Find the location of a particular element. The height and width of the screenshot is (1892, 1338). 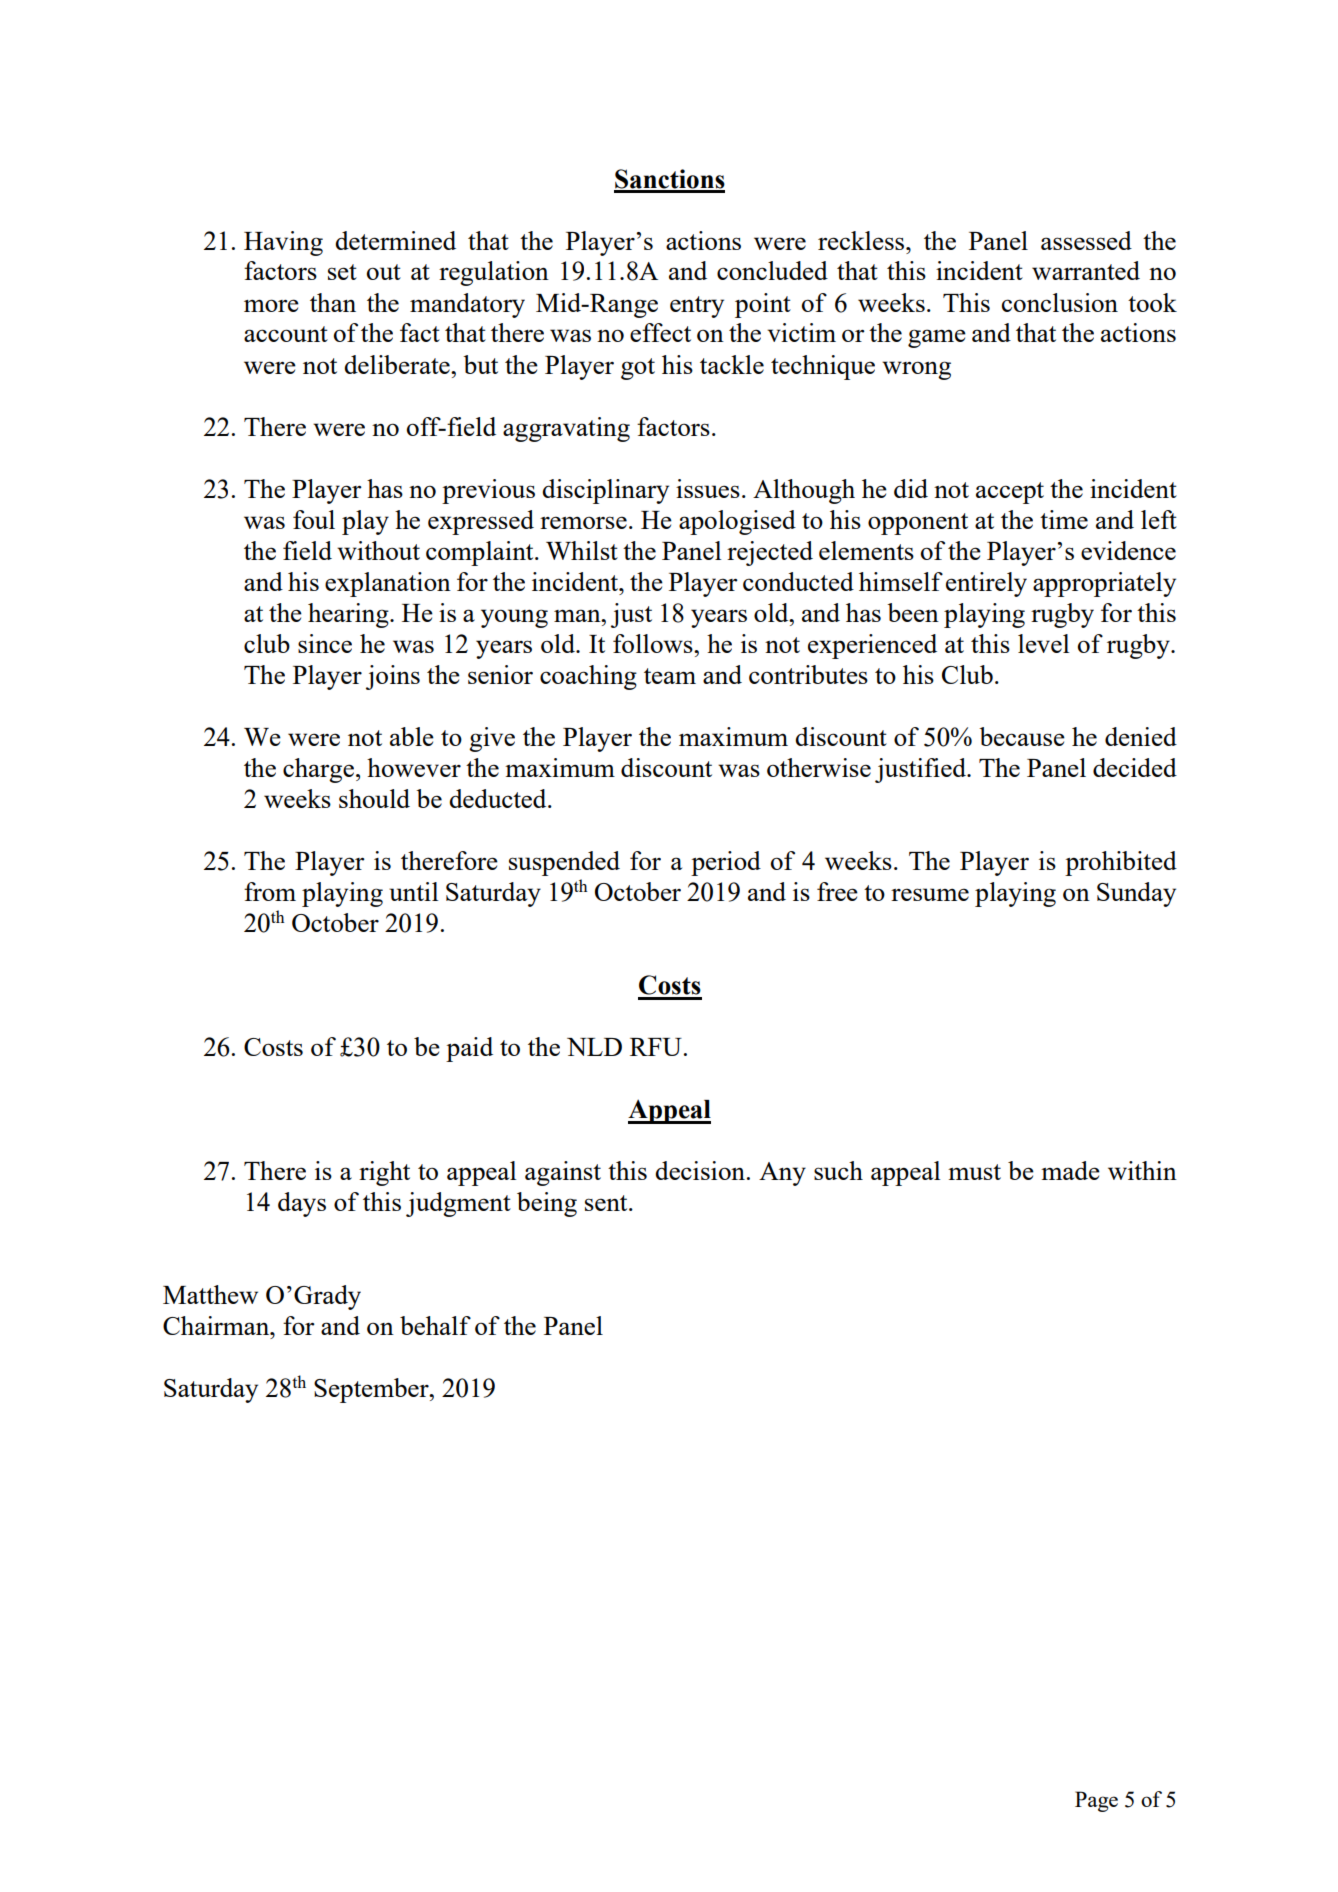

September is located at coordinates (372, 1390).
